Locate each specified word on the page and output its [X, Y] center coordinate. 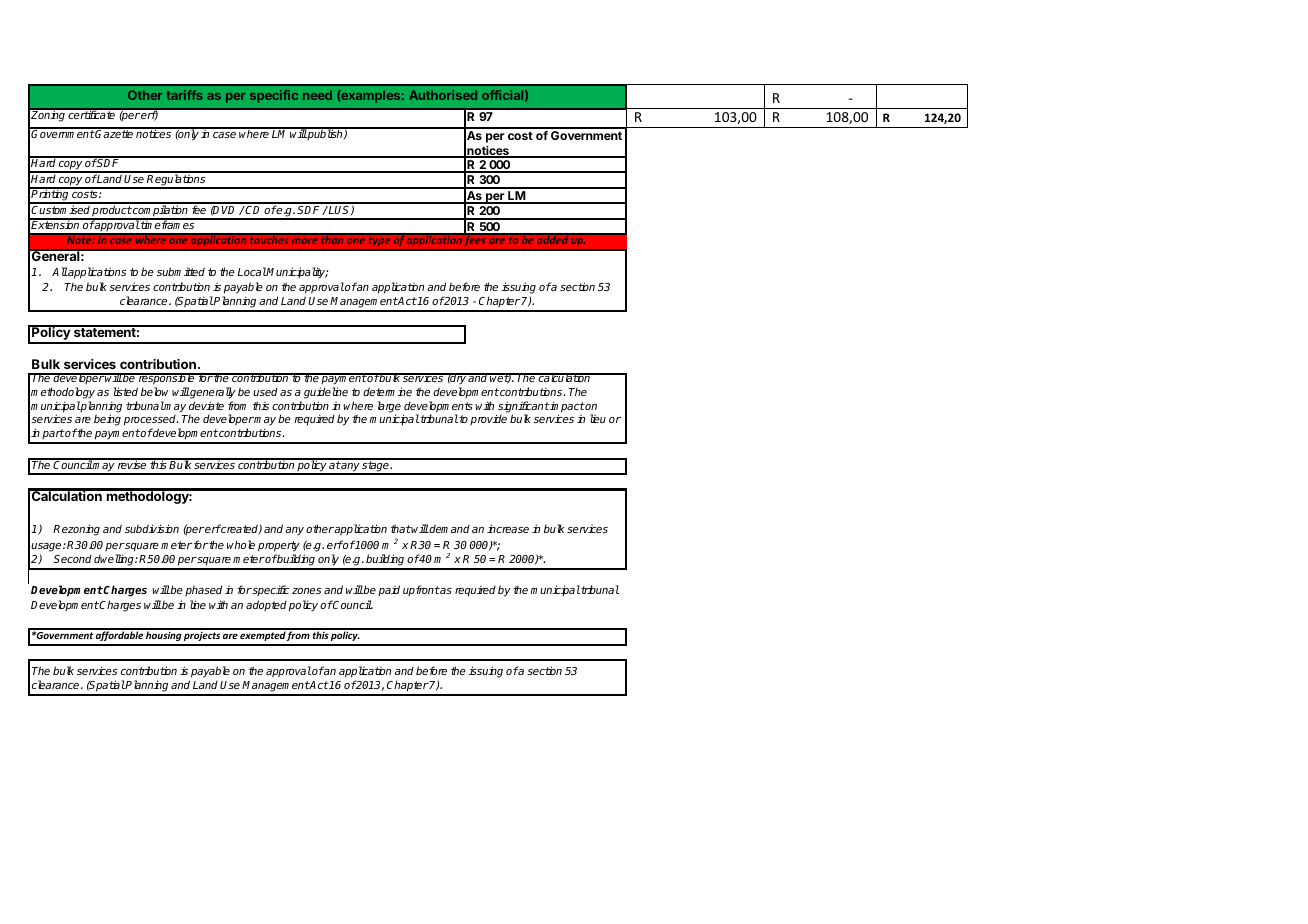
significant [522, 408]
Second [72, 559]
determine [387, 391]
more [304, 241]
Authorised [443, 95]
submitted [181, 271]
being [107, 420]
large [389, 408]
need [317, 95]
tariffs [184, 95]
